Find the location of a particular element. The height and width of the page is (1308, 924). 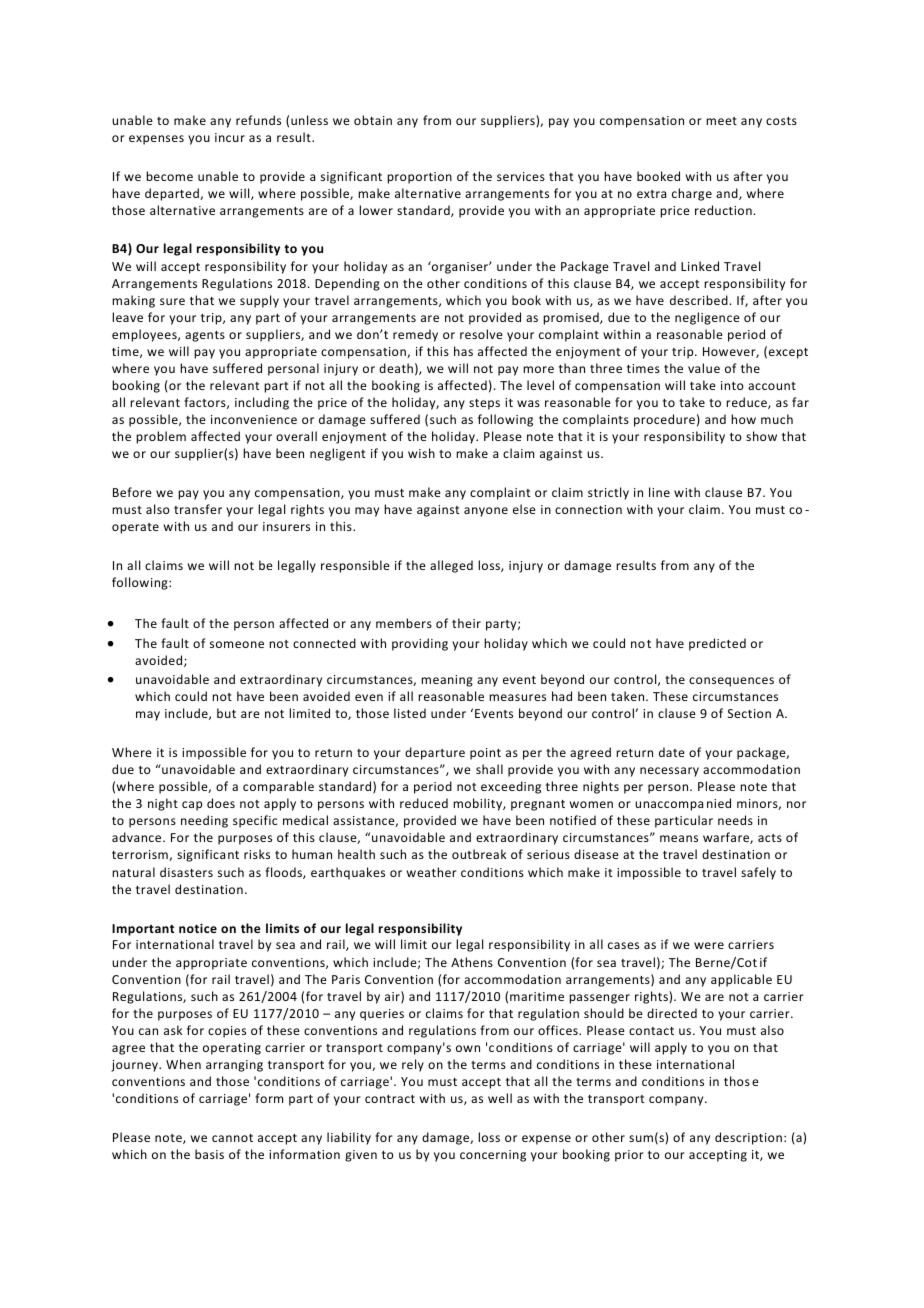

into is located at coordinates (732, 385).
